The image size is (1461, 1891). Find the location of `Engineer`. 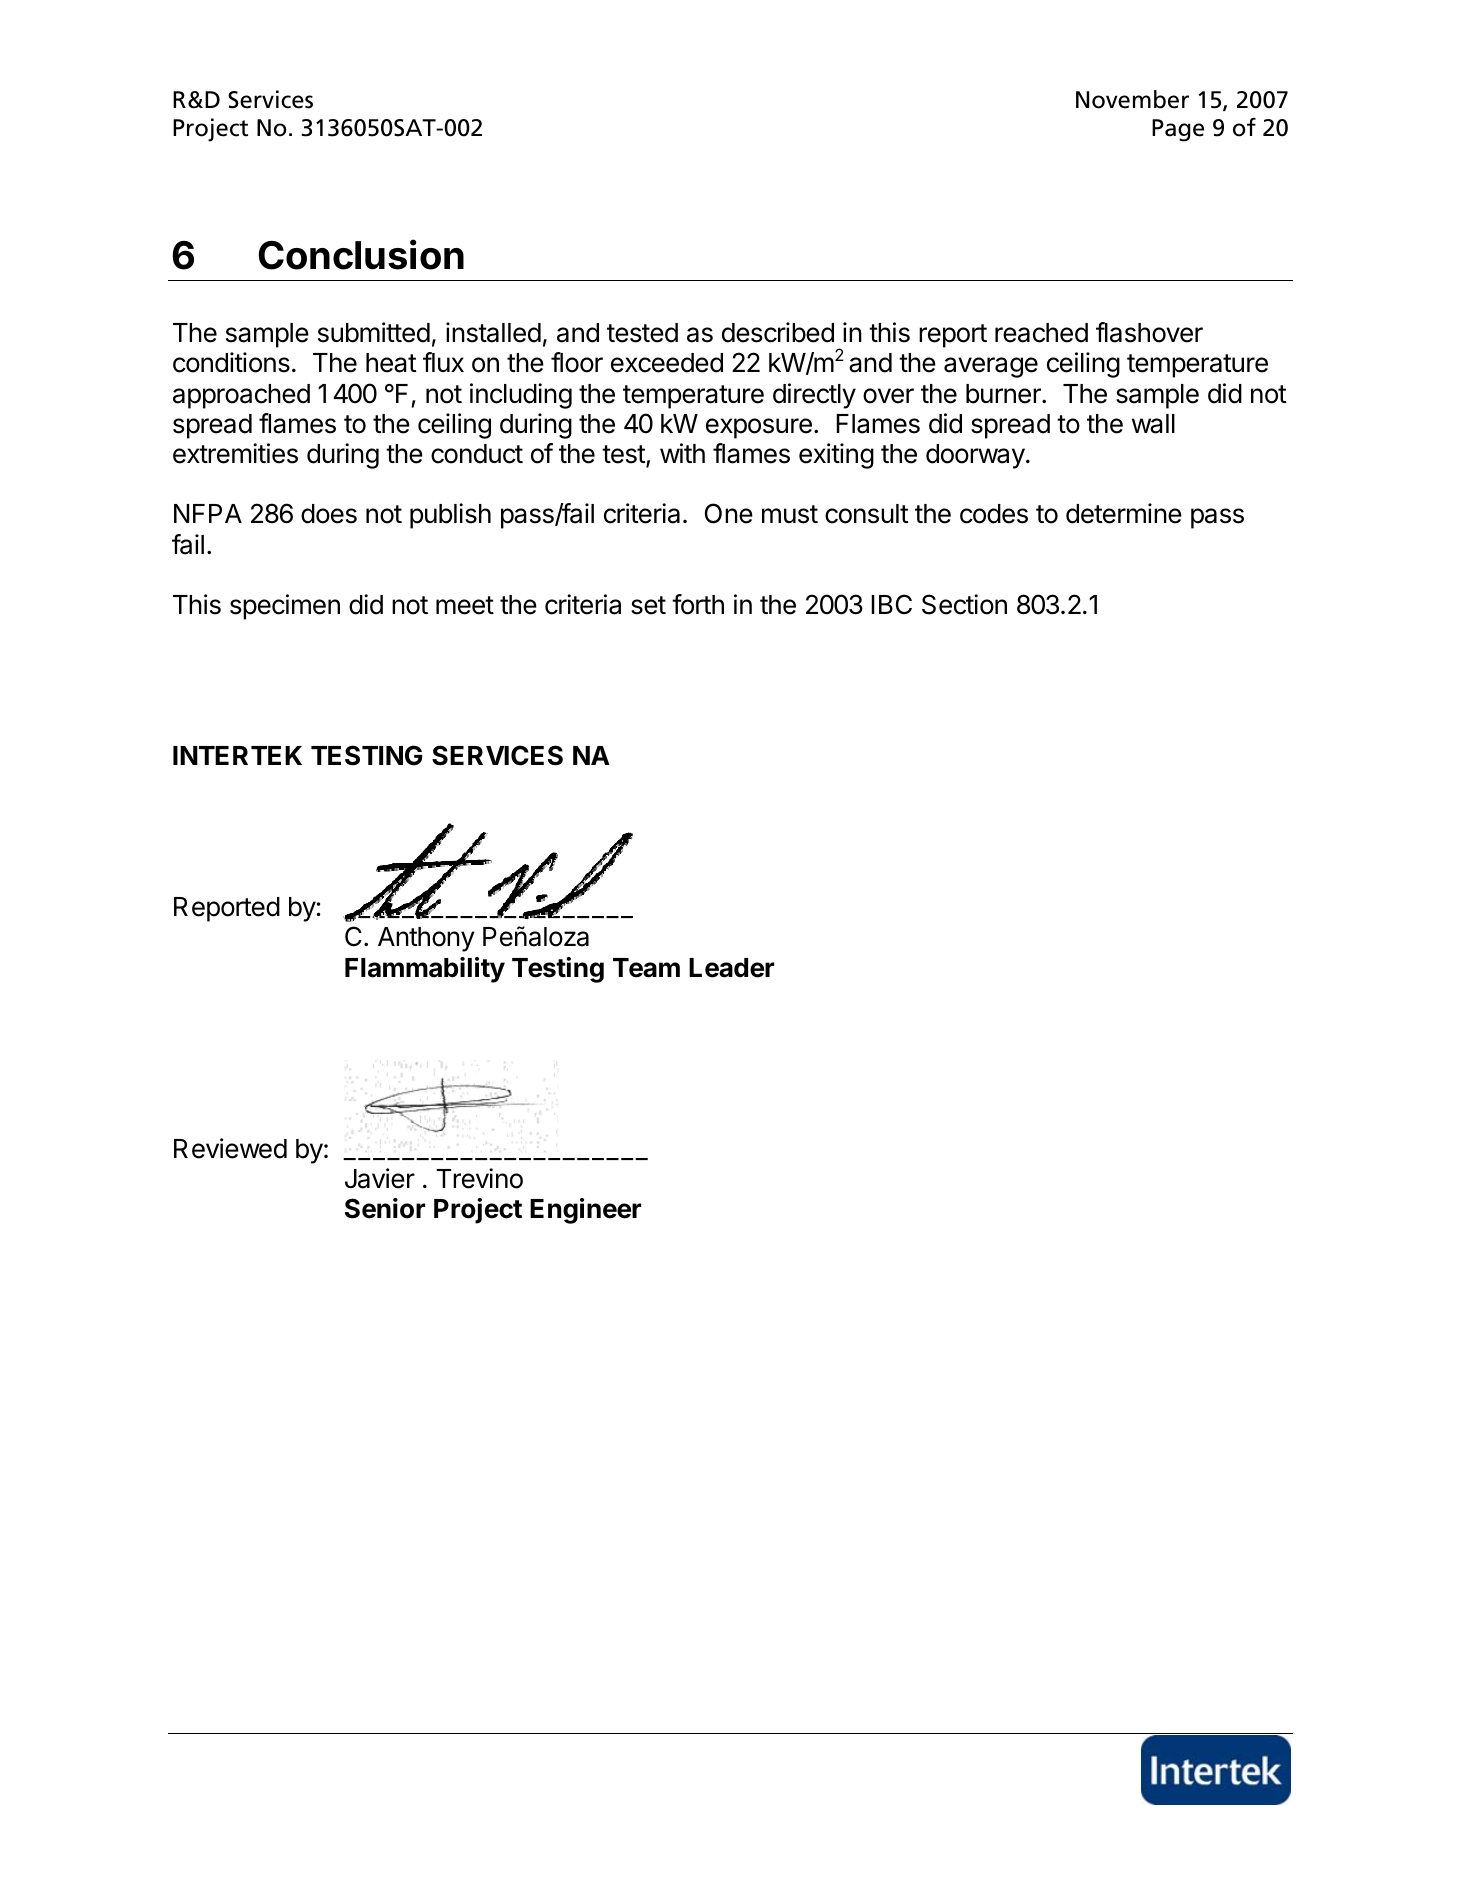

Engineer is located at coordinates (586, 1211).
